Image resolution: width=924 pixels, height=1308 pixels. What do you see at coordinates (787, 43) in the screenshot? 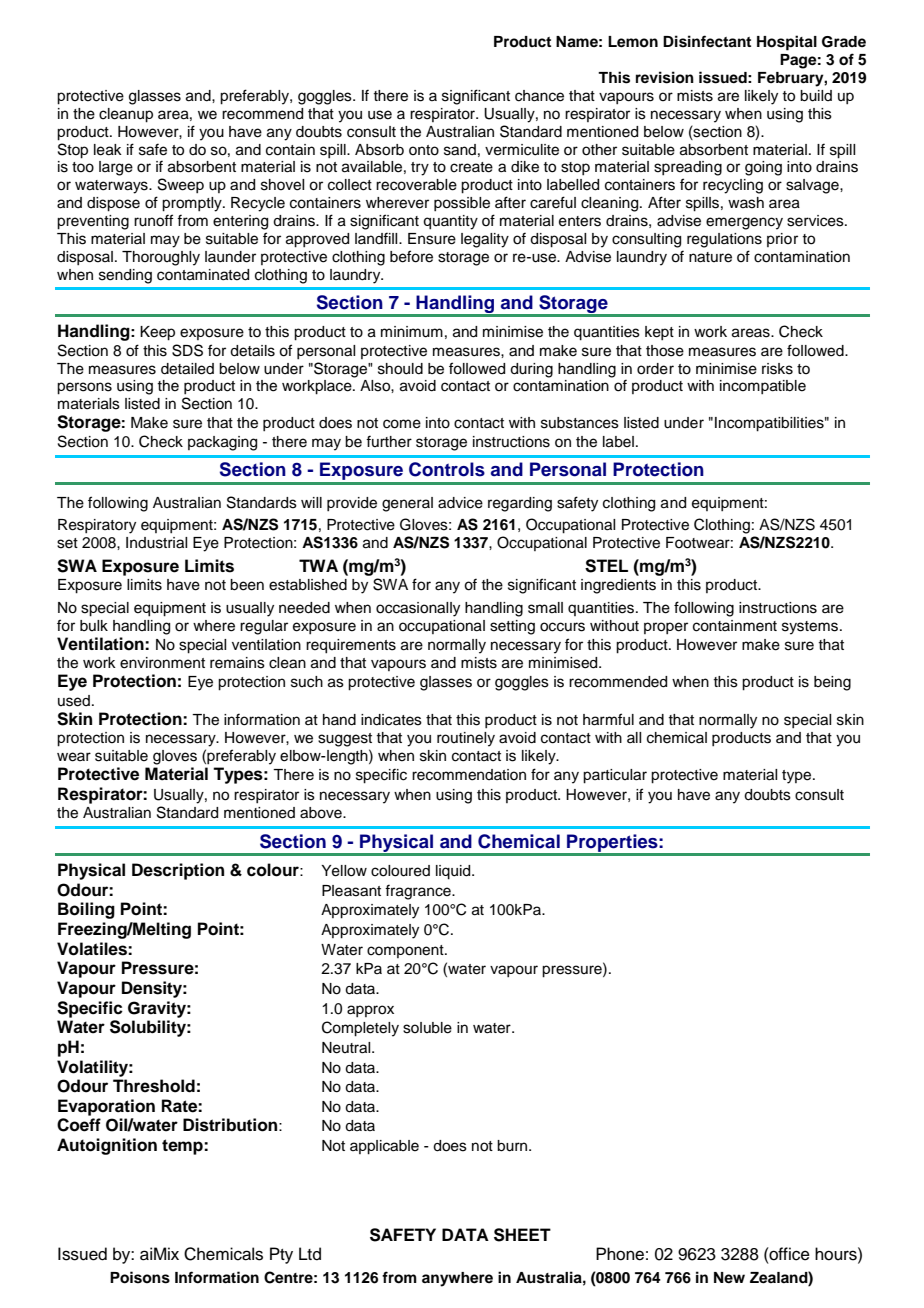
I see `Hospital` at bounding box center [787, 43].
